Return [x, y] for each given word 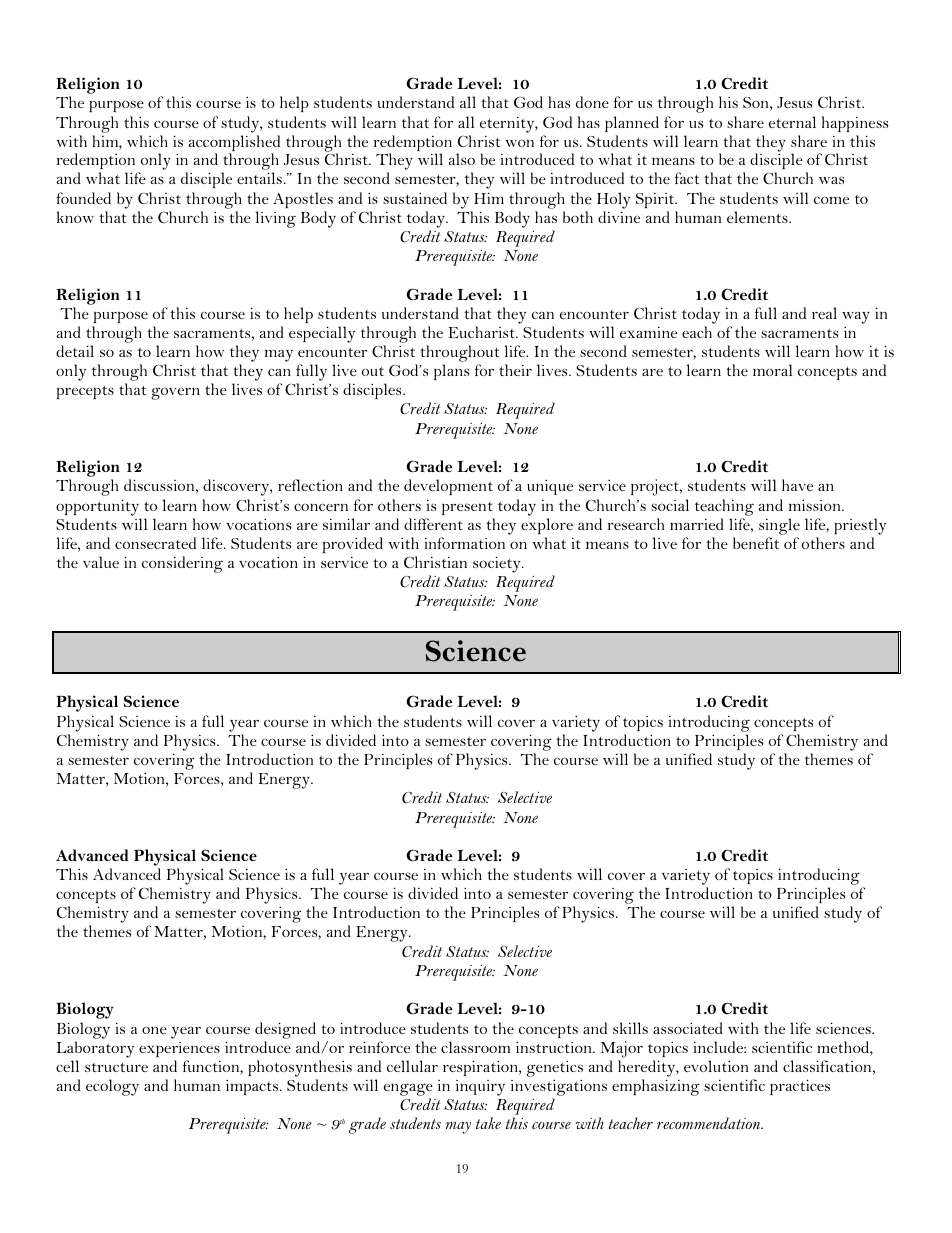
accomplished [234, 144]
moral [772, 370]
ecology [112, 1087]
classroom [475, 1047]
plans [451, 372]
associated [688, 1028]
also [462, 159]
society [498, 564]
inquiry [480, 1088]
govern [175, 393]
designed [285, 1030]
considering [182, 564]
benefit [756, 543]
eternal [792, 122]
